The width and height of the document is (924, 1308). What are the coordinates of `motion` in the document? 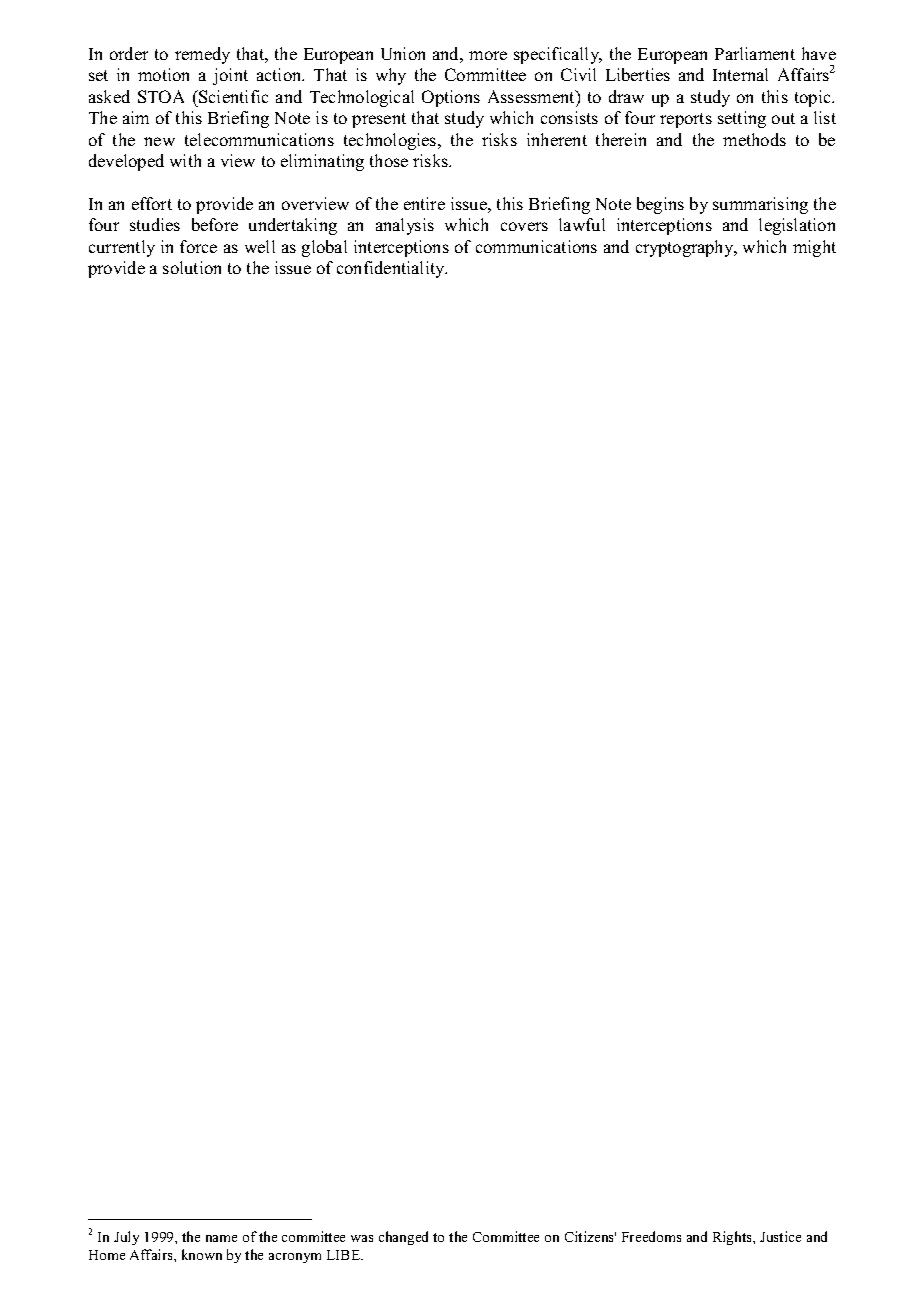 It's located at (163, 74).
